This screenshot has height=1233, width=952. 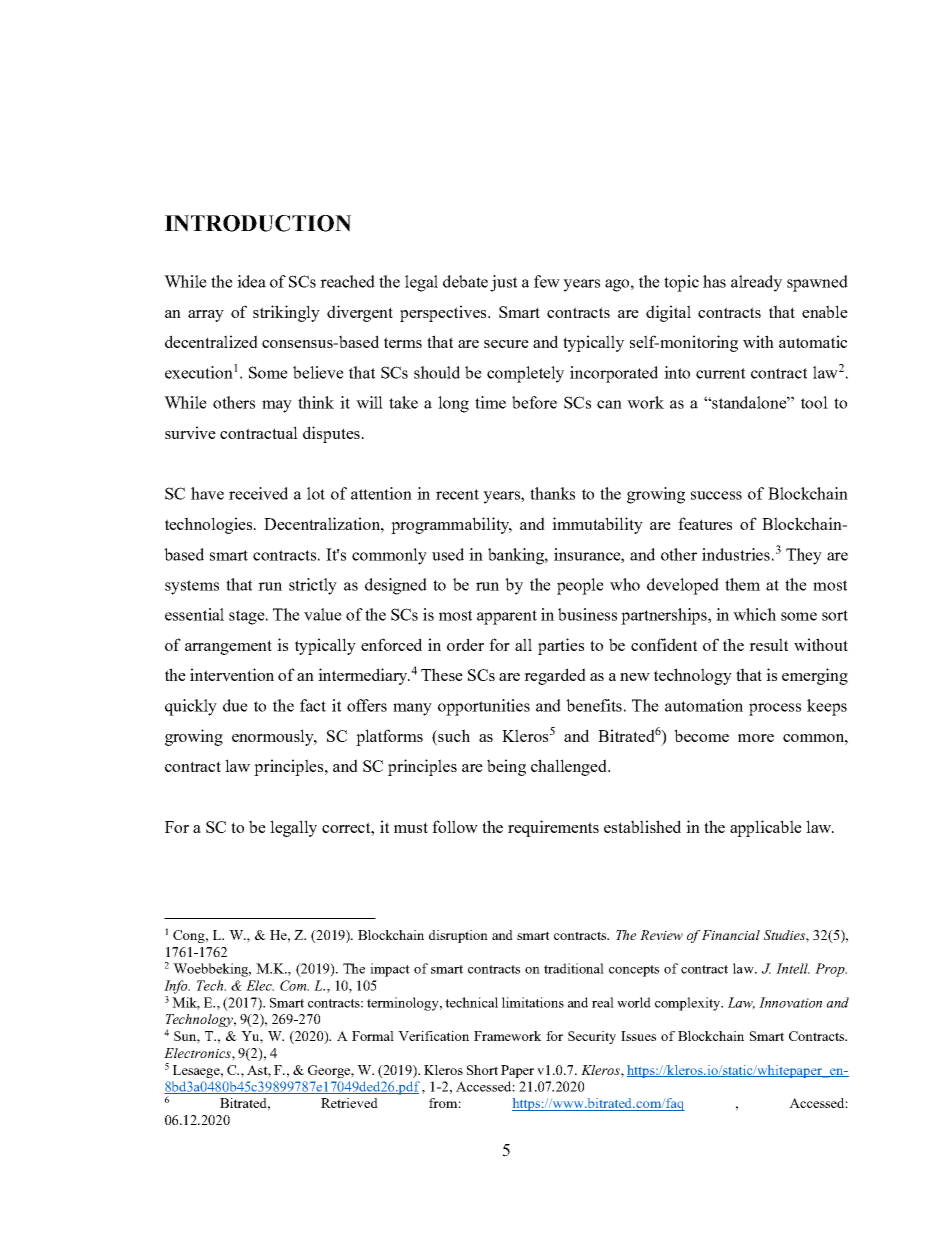 I want to click on result, so click(x=768, y=644).
